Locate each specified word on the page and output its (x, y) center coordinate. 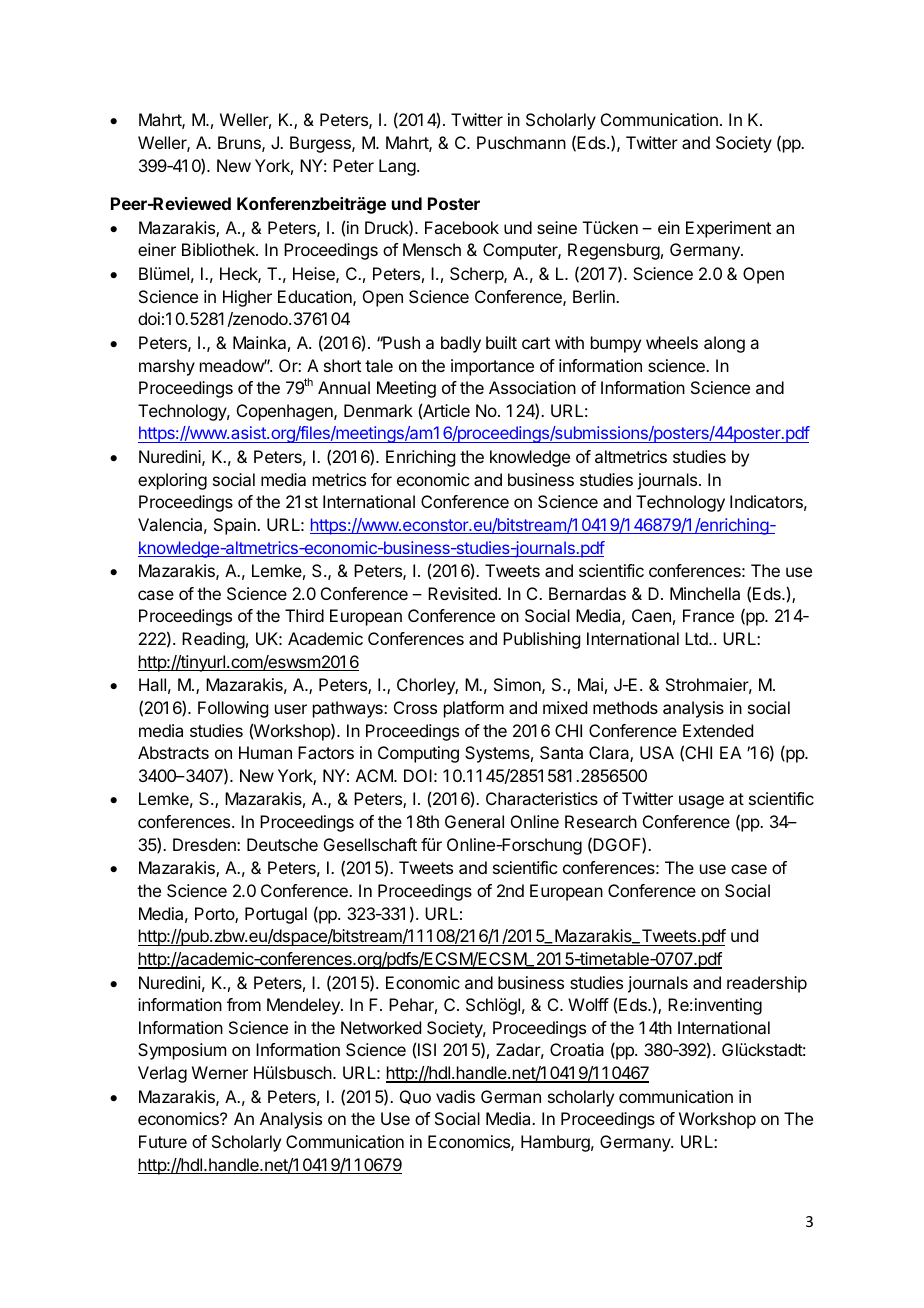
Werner (220, 1072)
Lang (397, 167)
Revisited (463, 593)
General (474, 821)
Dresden (205, 844)
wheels (672, 342)
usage (701, 802)
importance (492, 367)
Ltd (697, 638)
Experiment (728, 229)
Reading (213, 640)
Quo (415, 1097)
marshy (167, 367)
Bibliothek (219, 249)
